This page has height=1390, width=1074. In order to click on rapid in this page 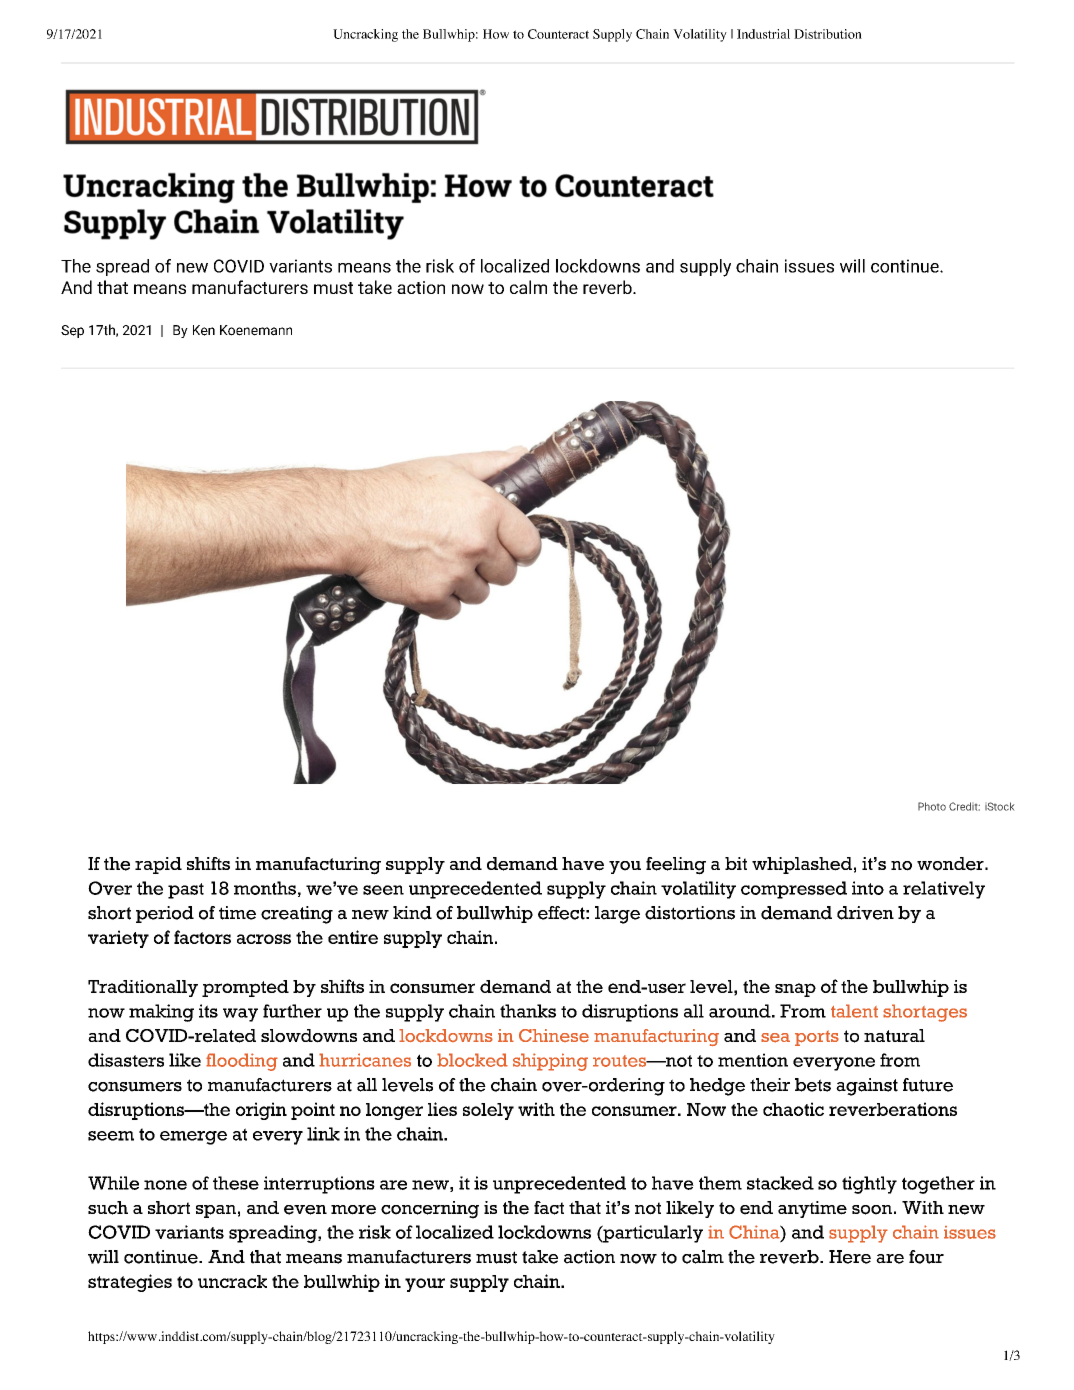, I will do `click(158, 865)`.
